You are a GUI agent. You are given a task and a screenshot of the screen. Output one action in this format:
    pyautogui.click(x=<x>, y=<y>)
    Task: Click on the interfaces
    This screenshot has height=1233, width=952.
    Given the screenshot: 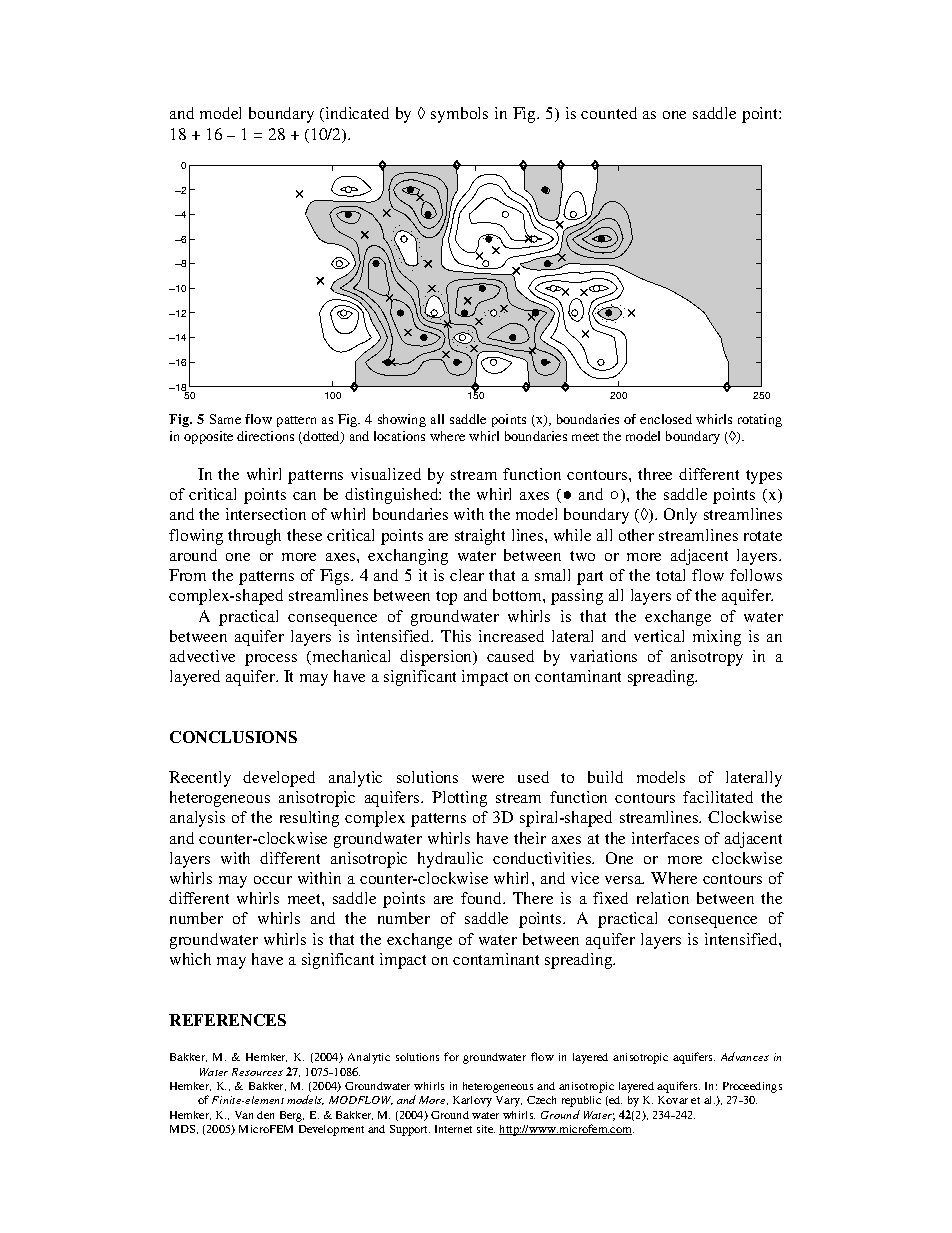 What is the action you would take?
    pyautogui.click(x=665, y=838)
